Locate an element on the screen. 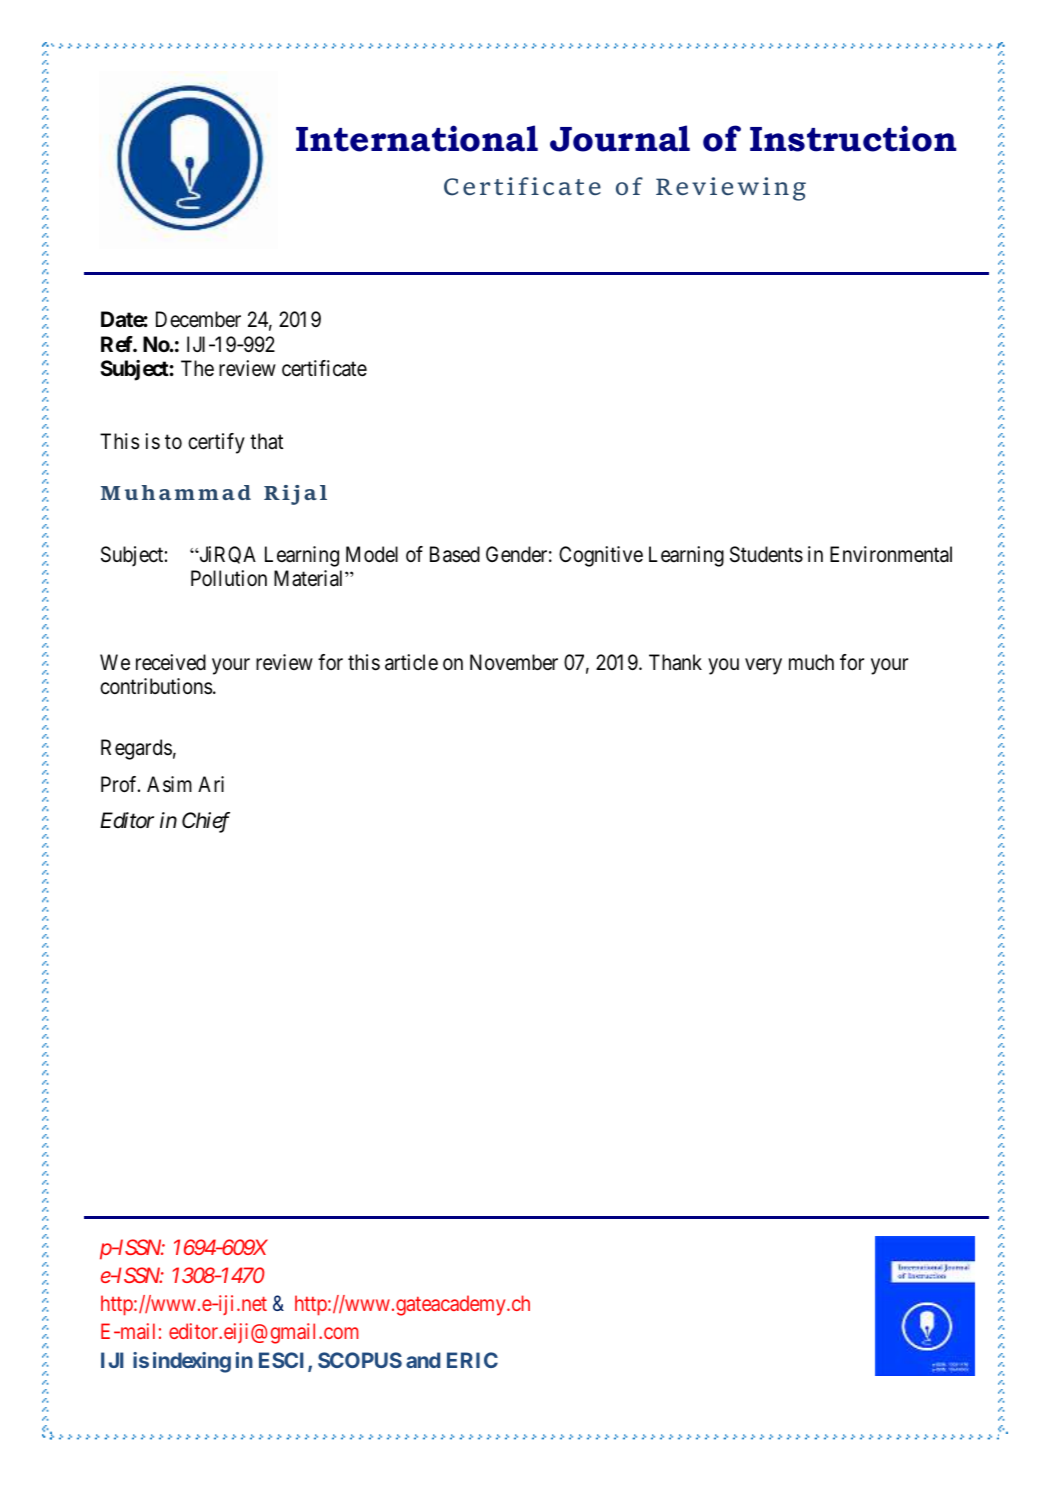  December is located at coordinates (198, 319).
